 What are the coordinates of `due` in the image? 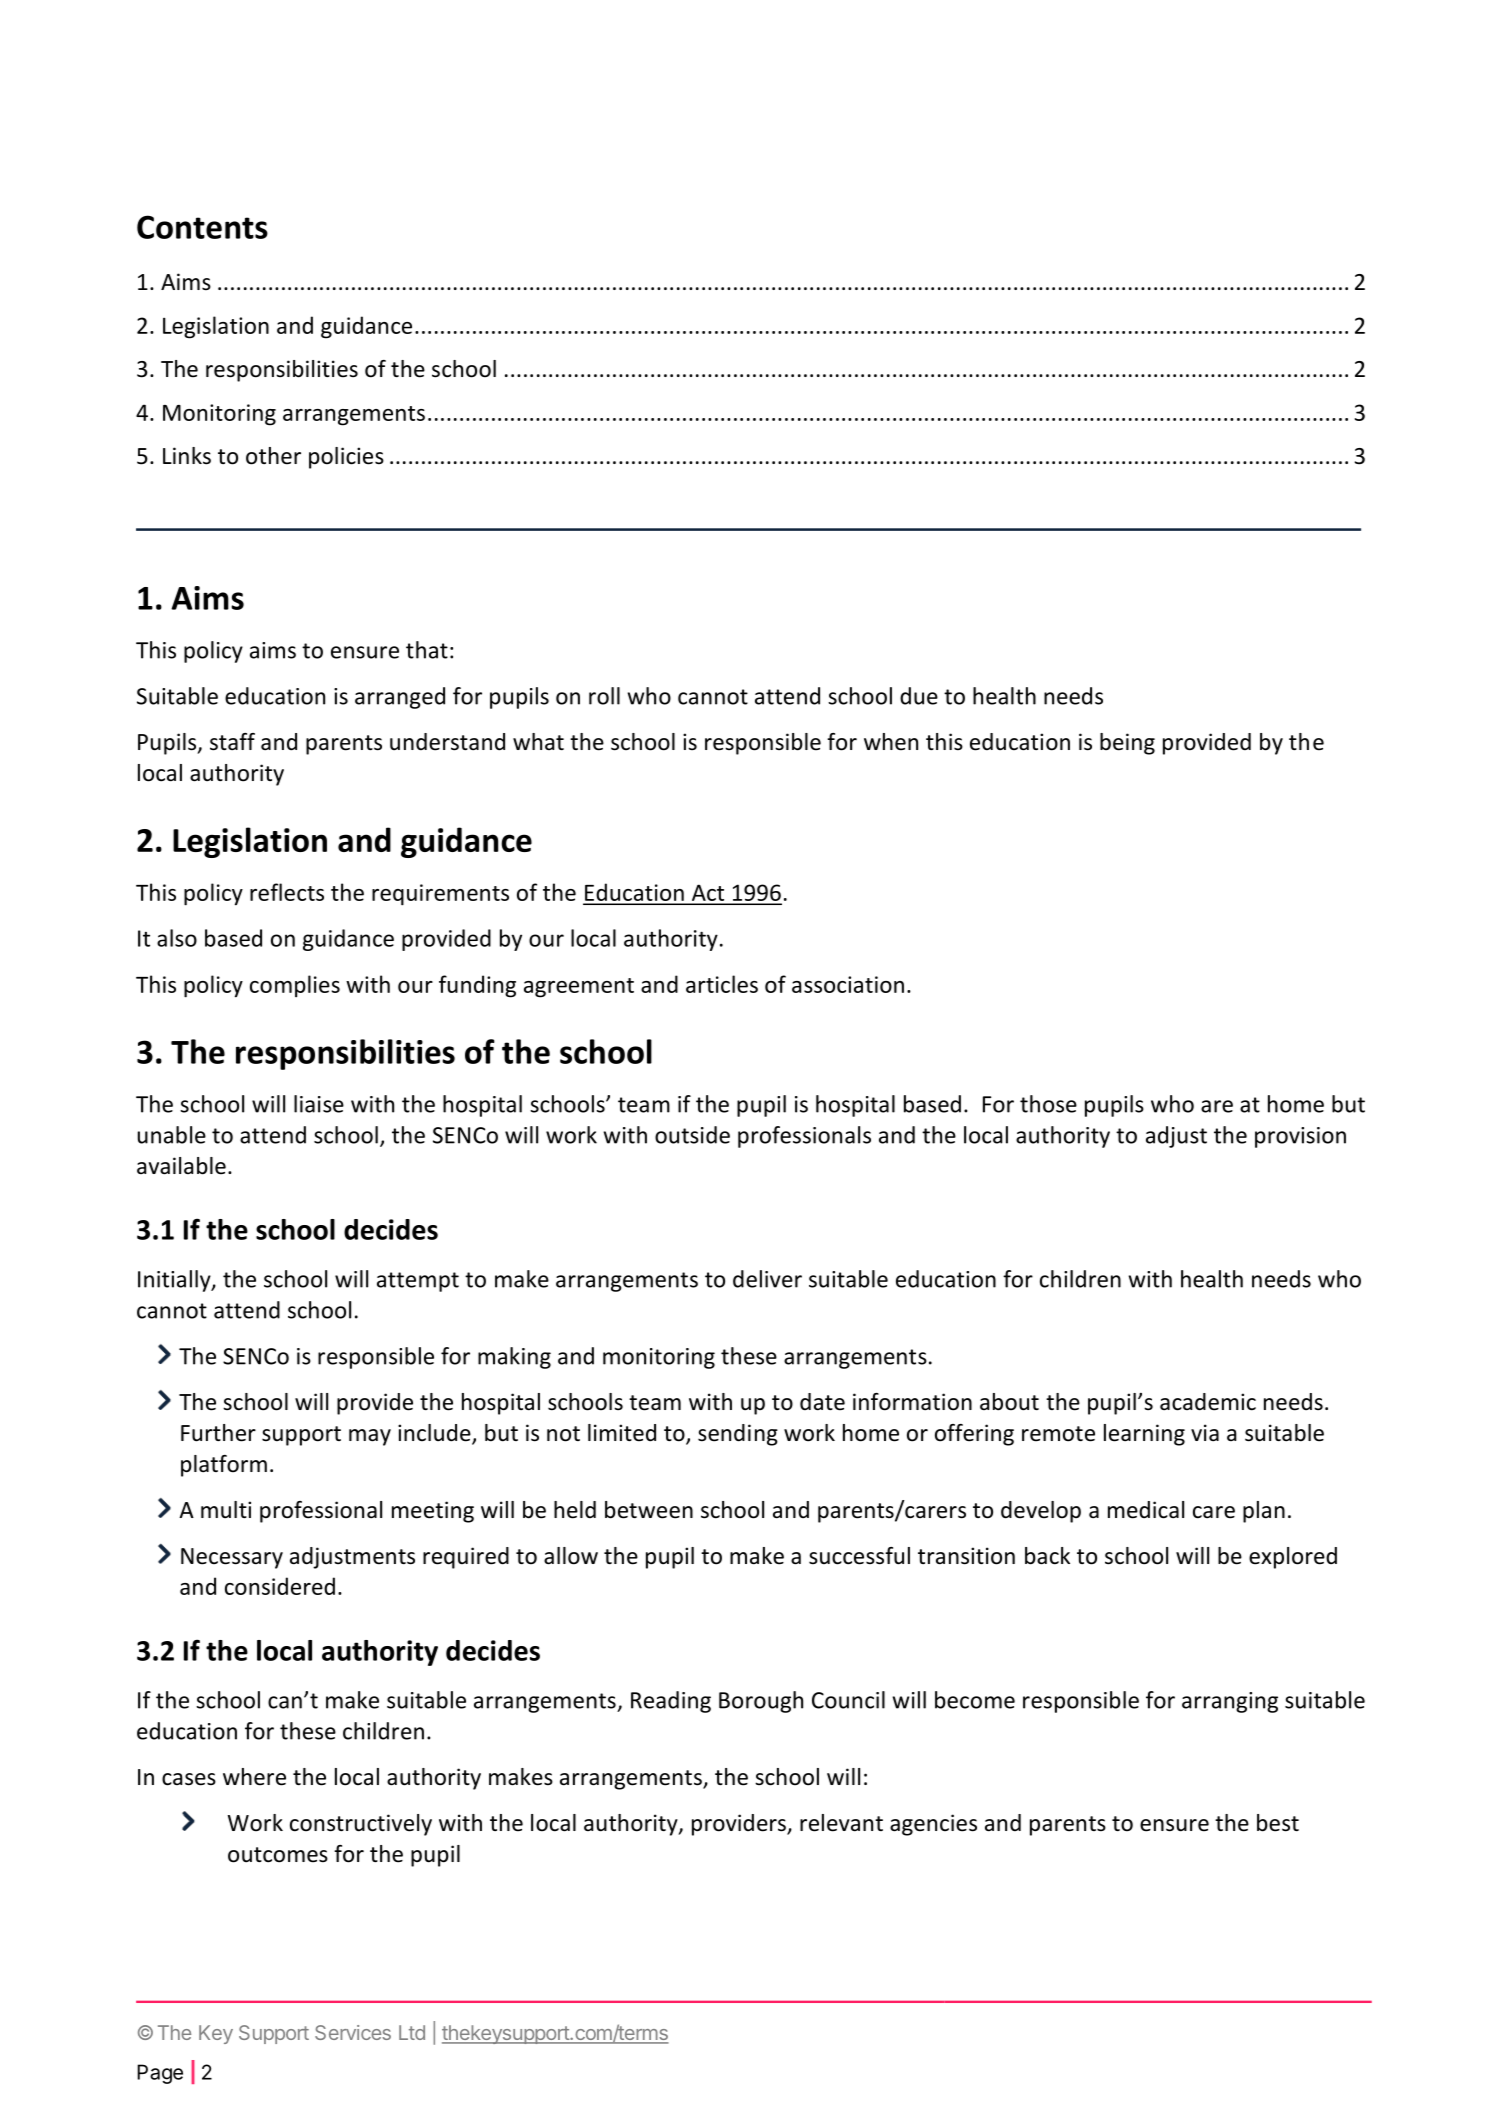 It's located at (919, 696).
